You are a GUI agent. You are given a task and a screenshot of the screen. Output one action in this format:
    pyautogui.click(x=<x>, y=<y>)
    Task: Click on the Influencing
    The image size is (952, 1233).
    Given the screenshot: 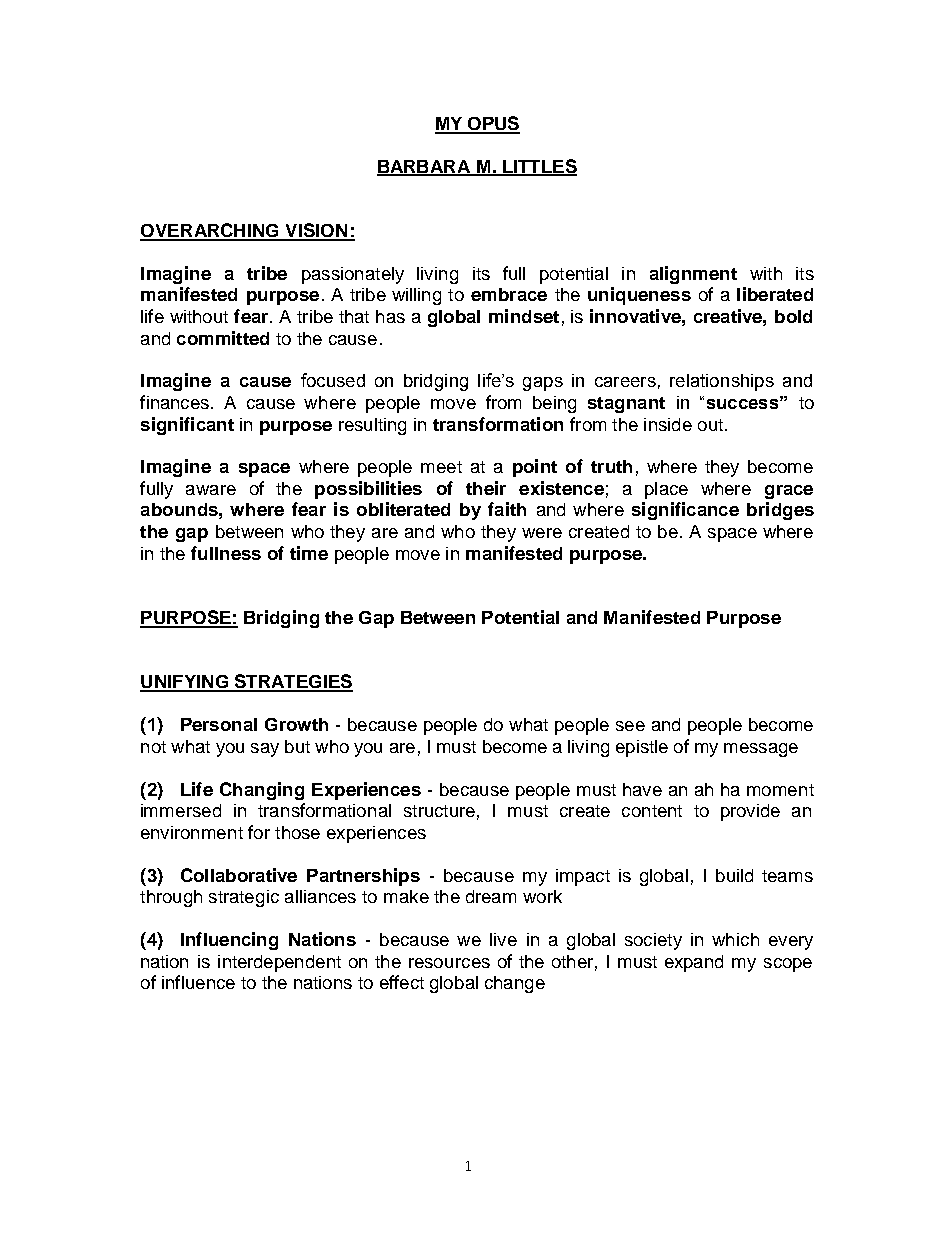 What is the action you would take?
    pyautogui.click(x=229, y=941)
